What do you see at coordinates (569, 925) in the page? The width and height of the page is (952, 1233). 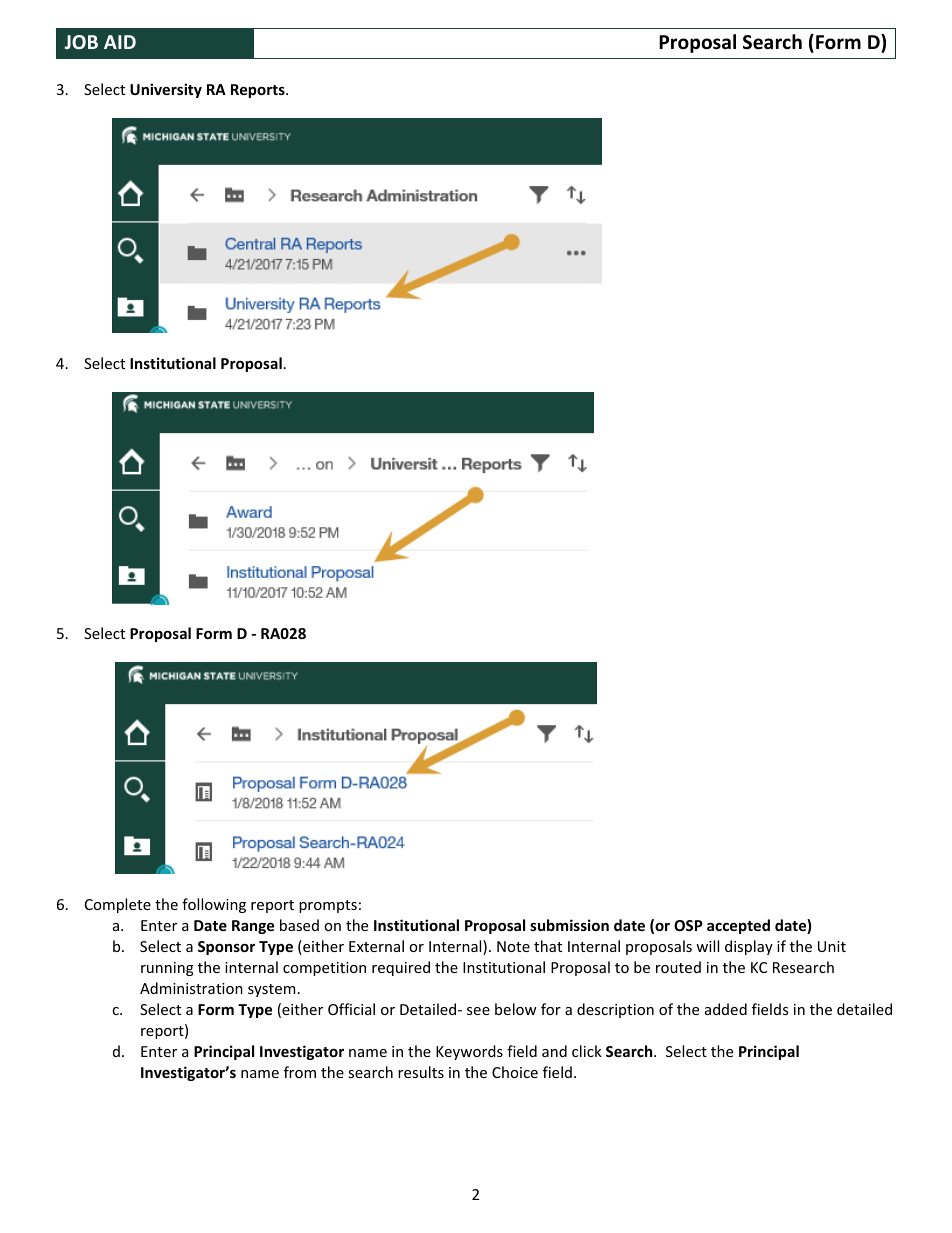 I see `submission` at bounding box center [569, 925].
